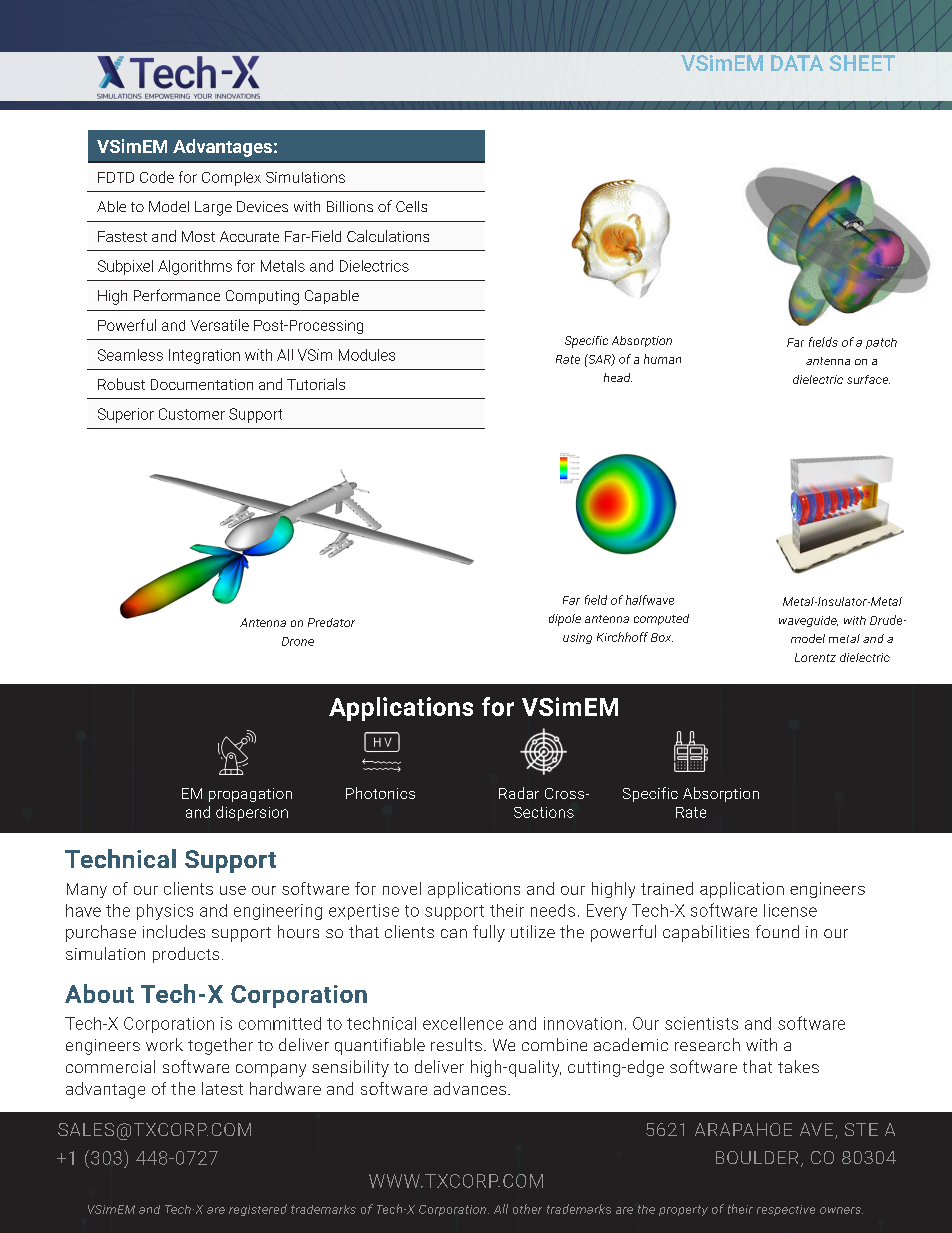 This page has width=952, height=1233. What do you see at coordinates (618, 377) in the page?
I see `head` at bounding box center [618, 377].
